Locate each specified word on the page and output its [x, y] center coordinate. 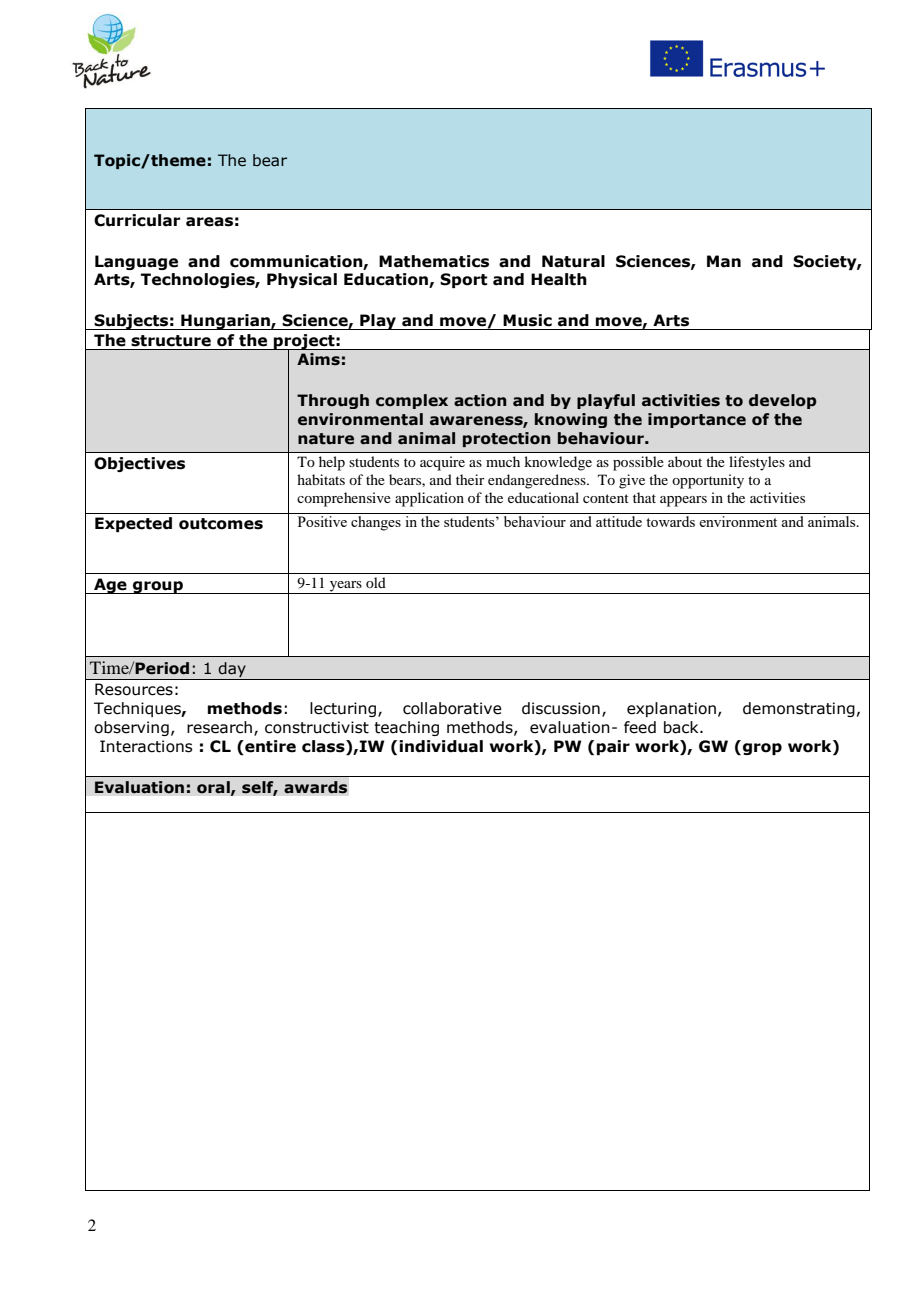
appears [683, 501]
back [682, 727]
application [429, 499]
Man [724, 261]
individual [441, 746]
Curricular [137, 220]
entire [269, 746]
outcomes [221, 524]
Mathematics [434, 261]
